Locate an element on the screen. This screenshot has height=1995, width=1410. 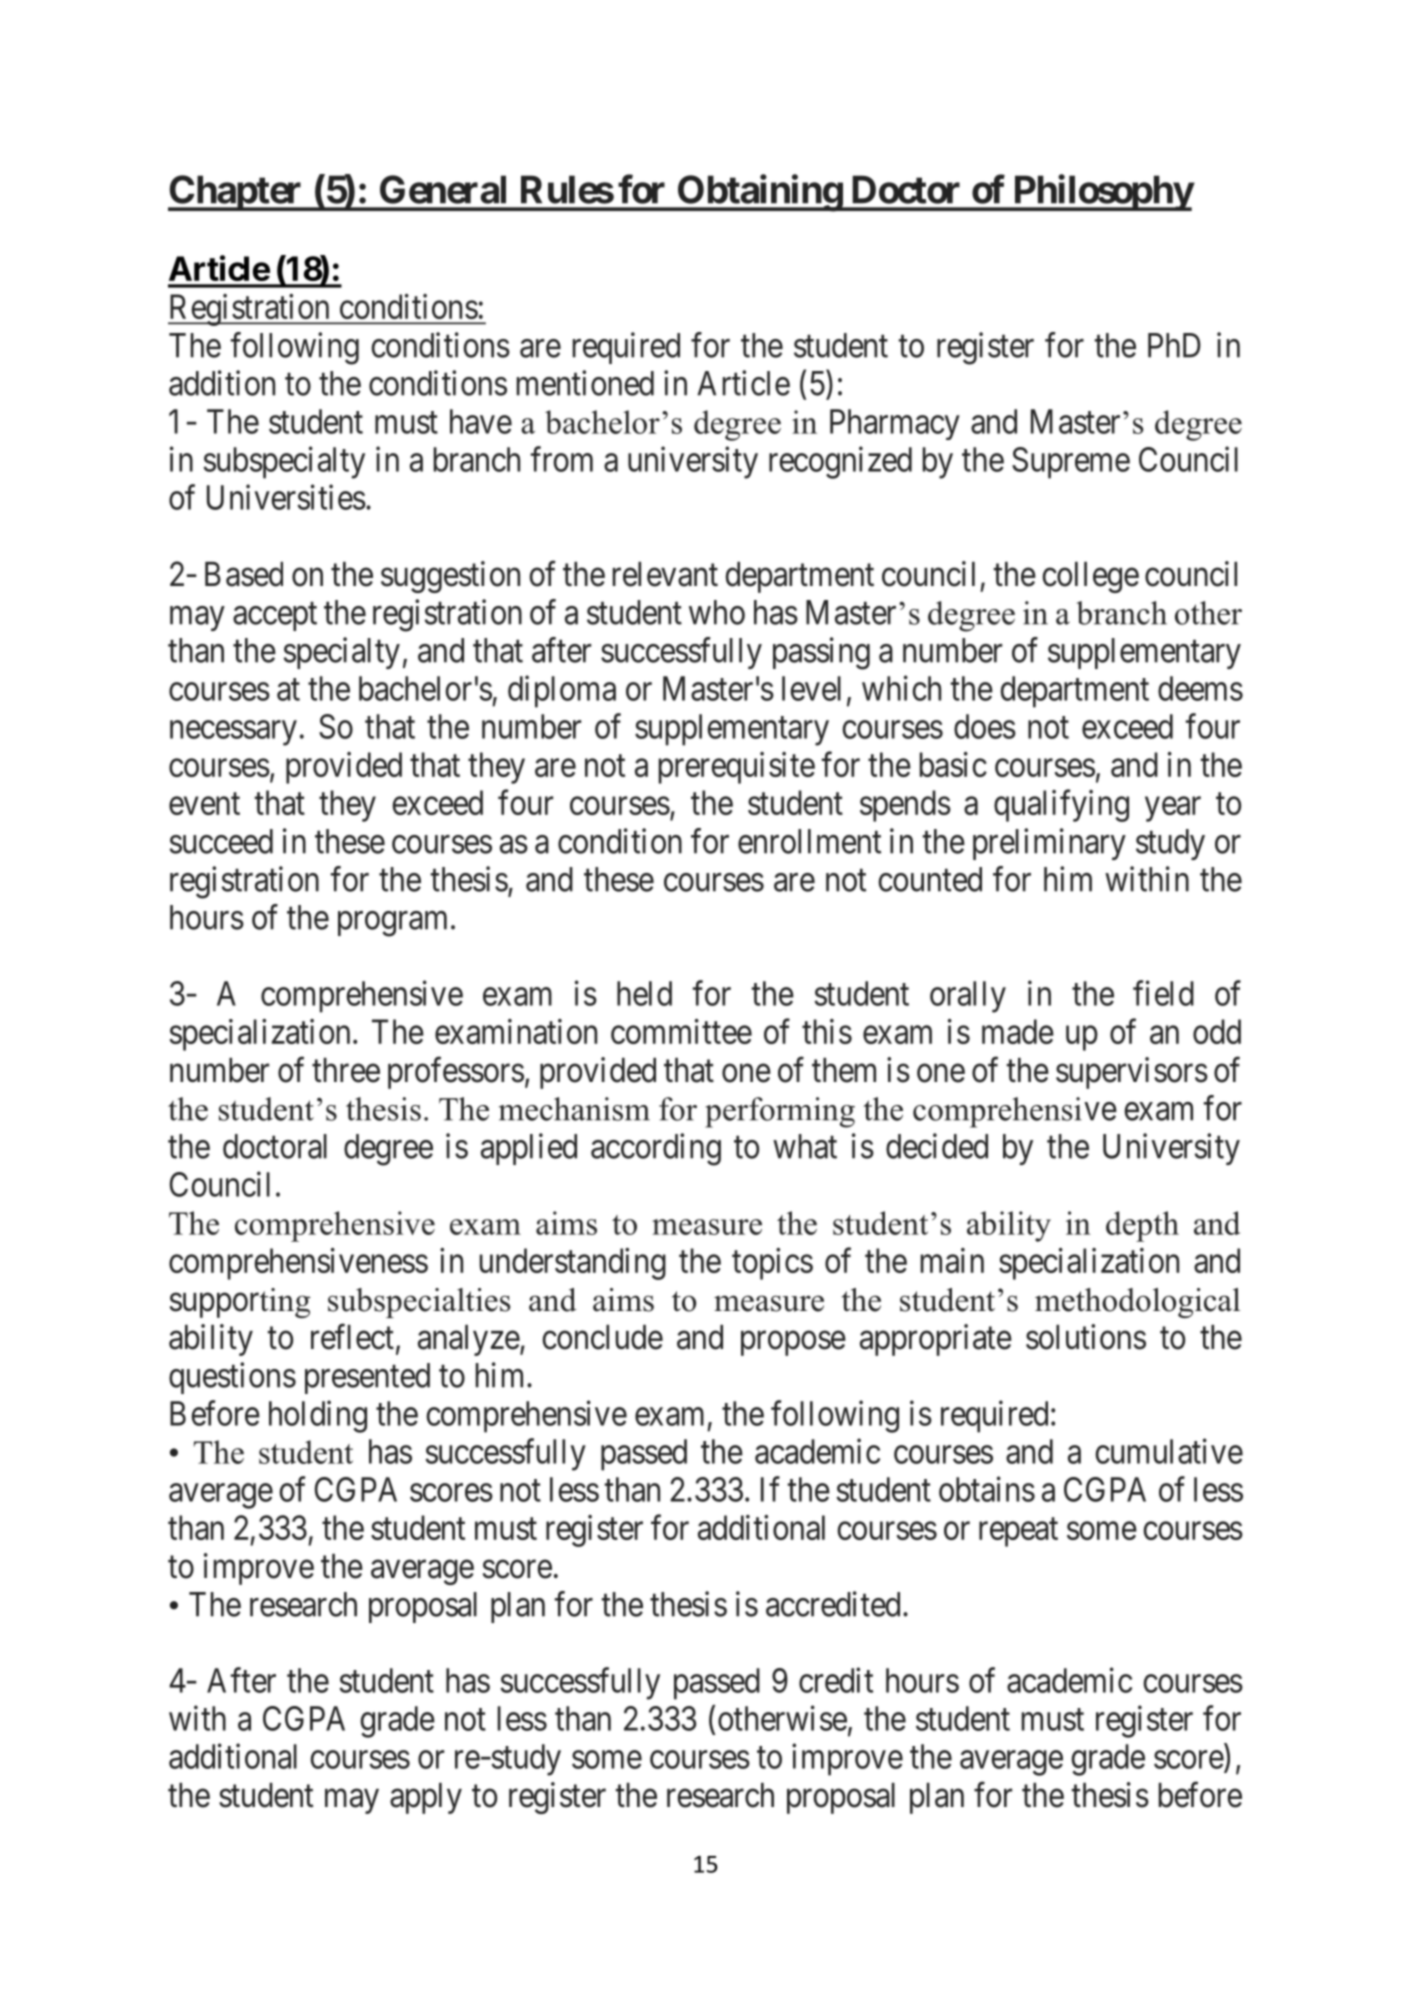
relevant is located at coordinates (665, 574).
